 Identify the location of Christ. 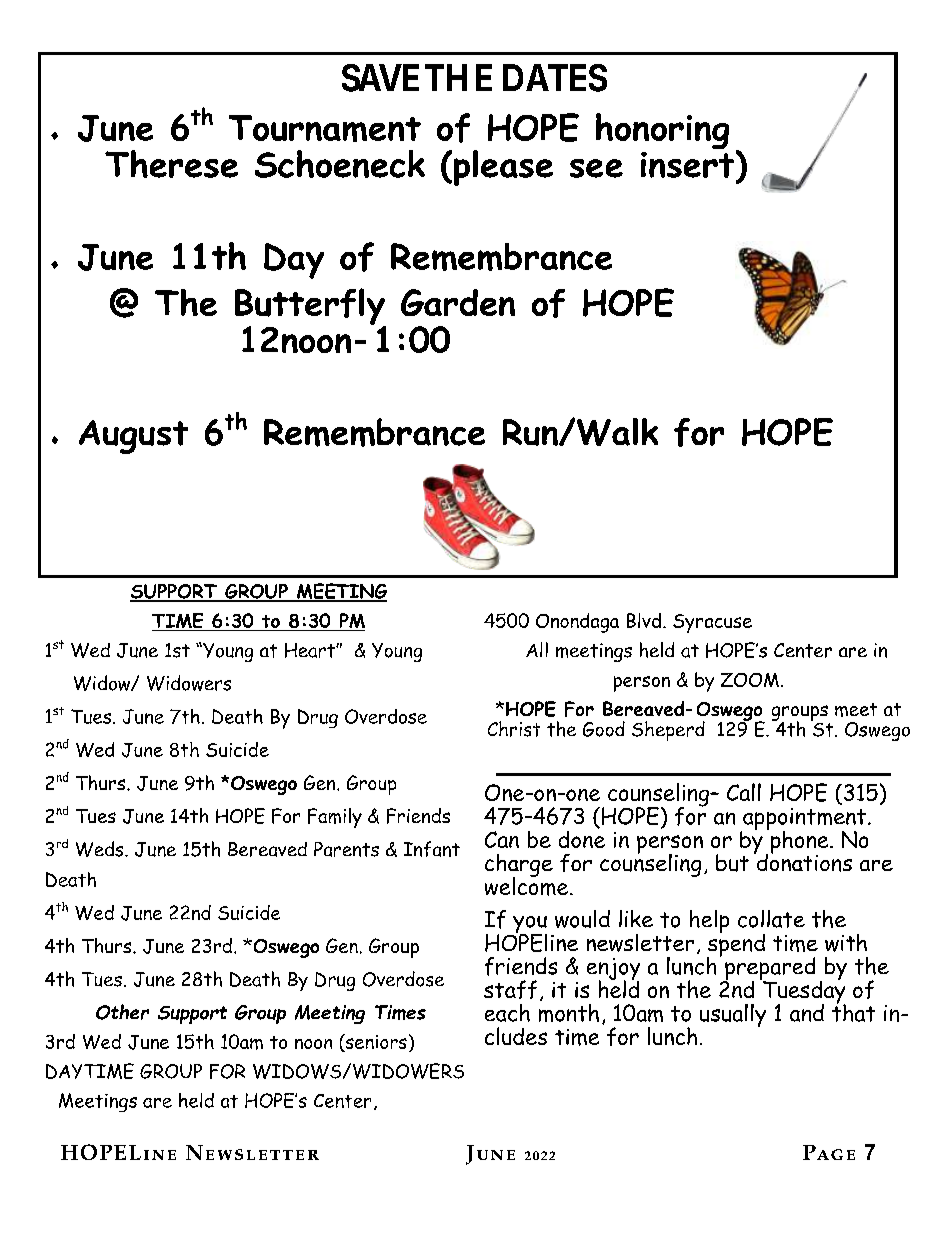
(514, 729).
